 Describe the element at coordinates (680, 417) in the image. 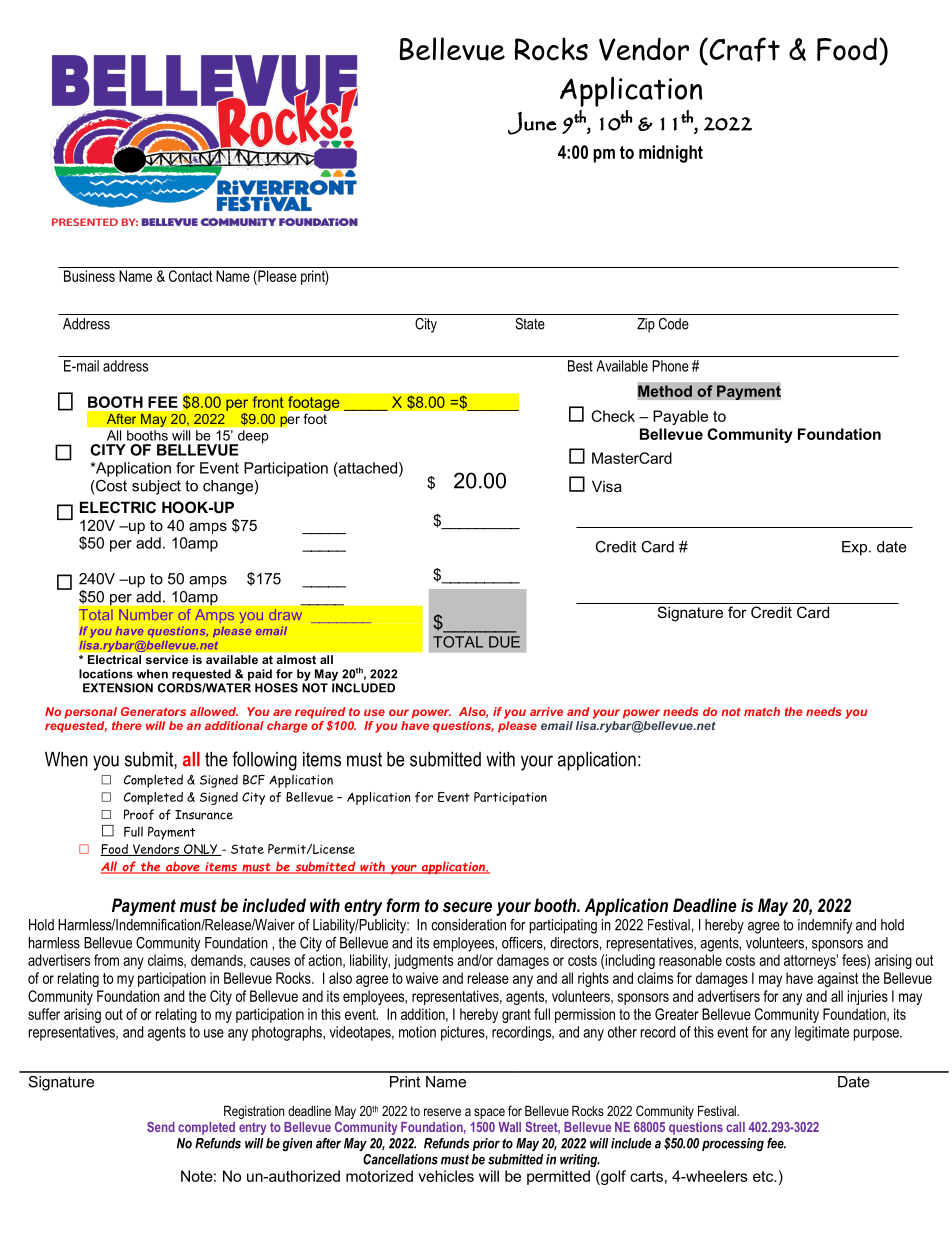

I see `Payable` at that location.
